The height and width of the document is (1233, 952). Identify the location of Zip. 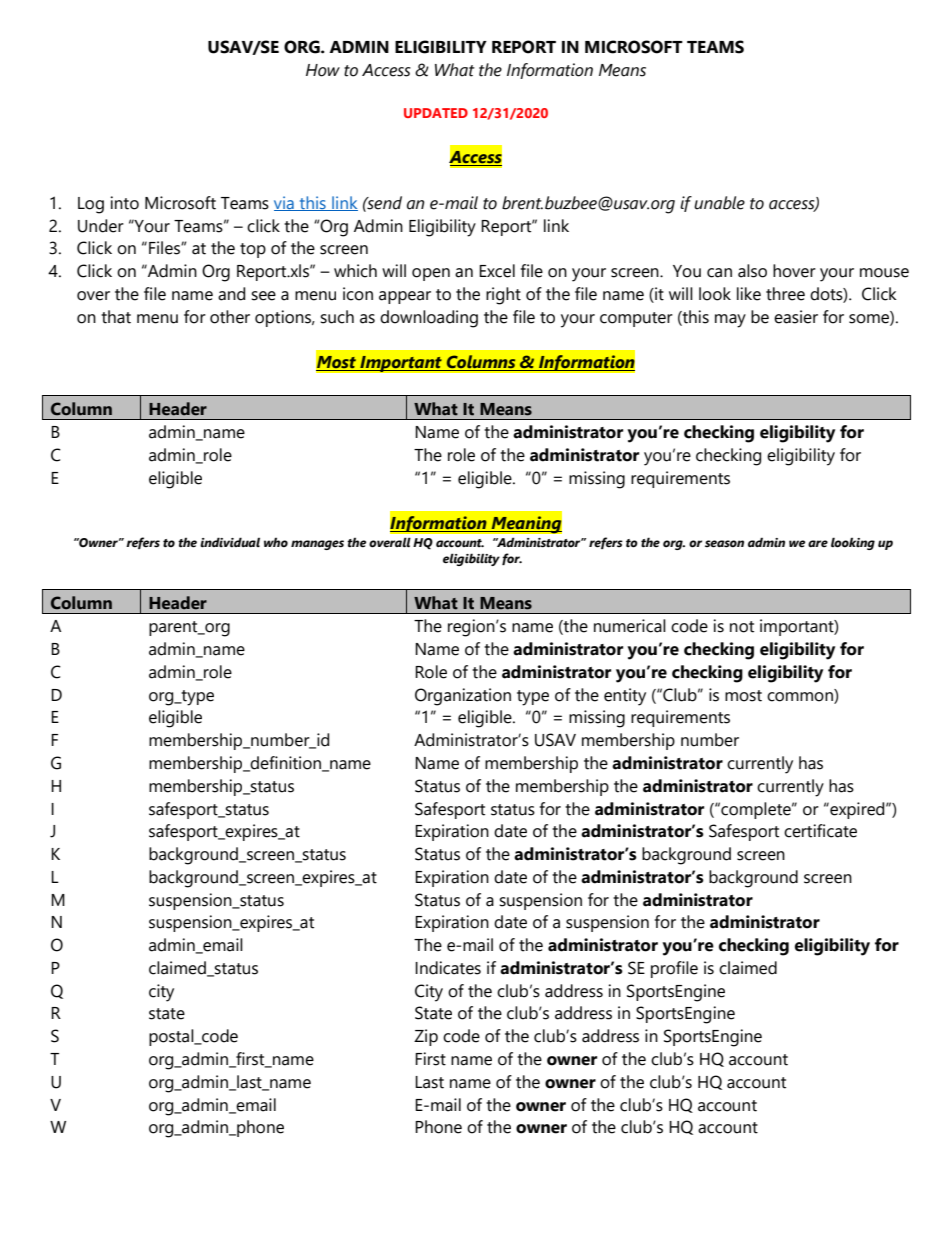
(426, 1037).
